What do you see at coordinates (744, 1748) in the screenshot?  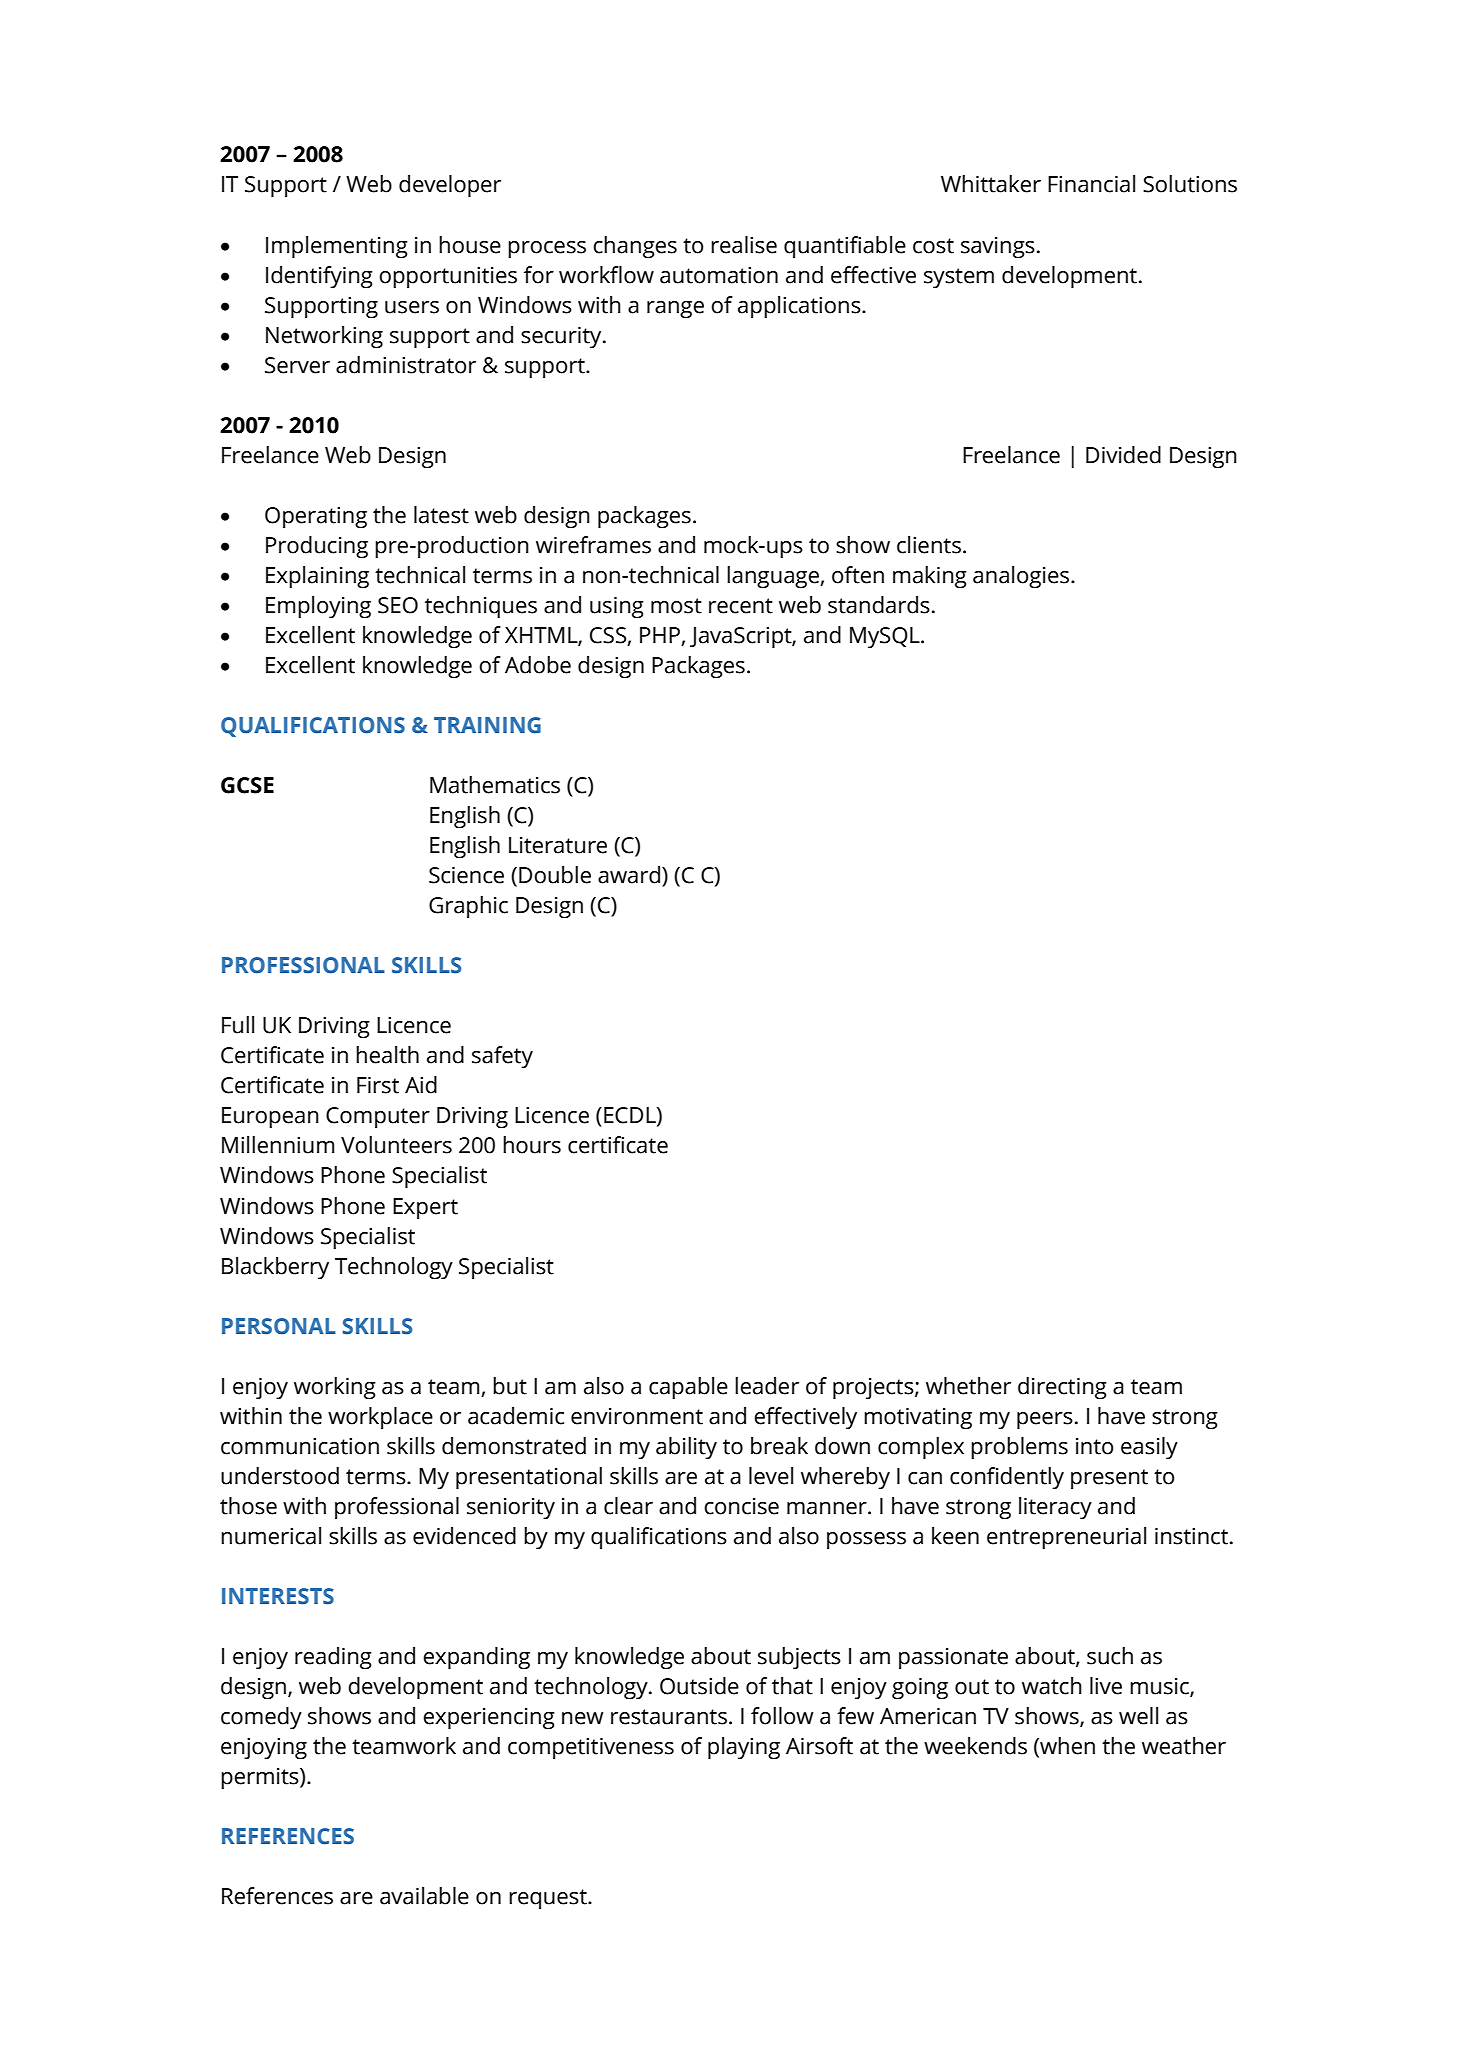 I see `playing` at bounding box center [744, 1748].
